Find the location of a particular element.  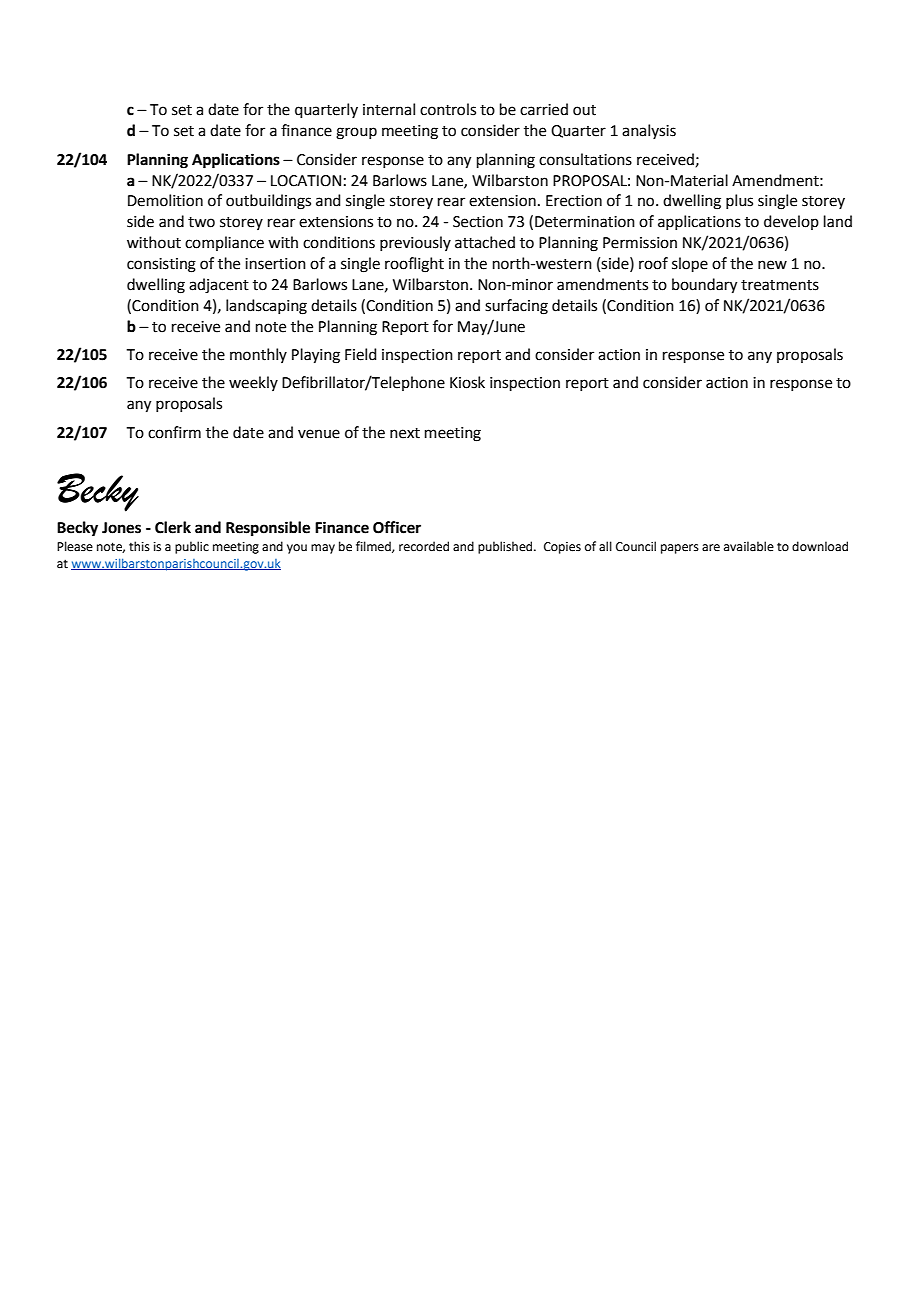

Clerk is located at coordinates (173, 527).
